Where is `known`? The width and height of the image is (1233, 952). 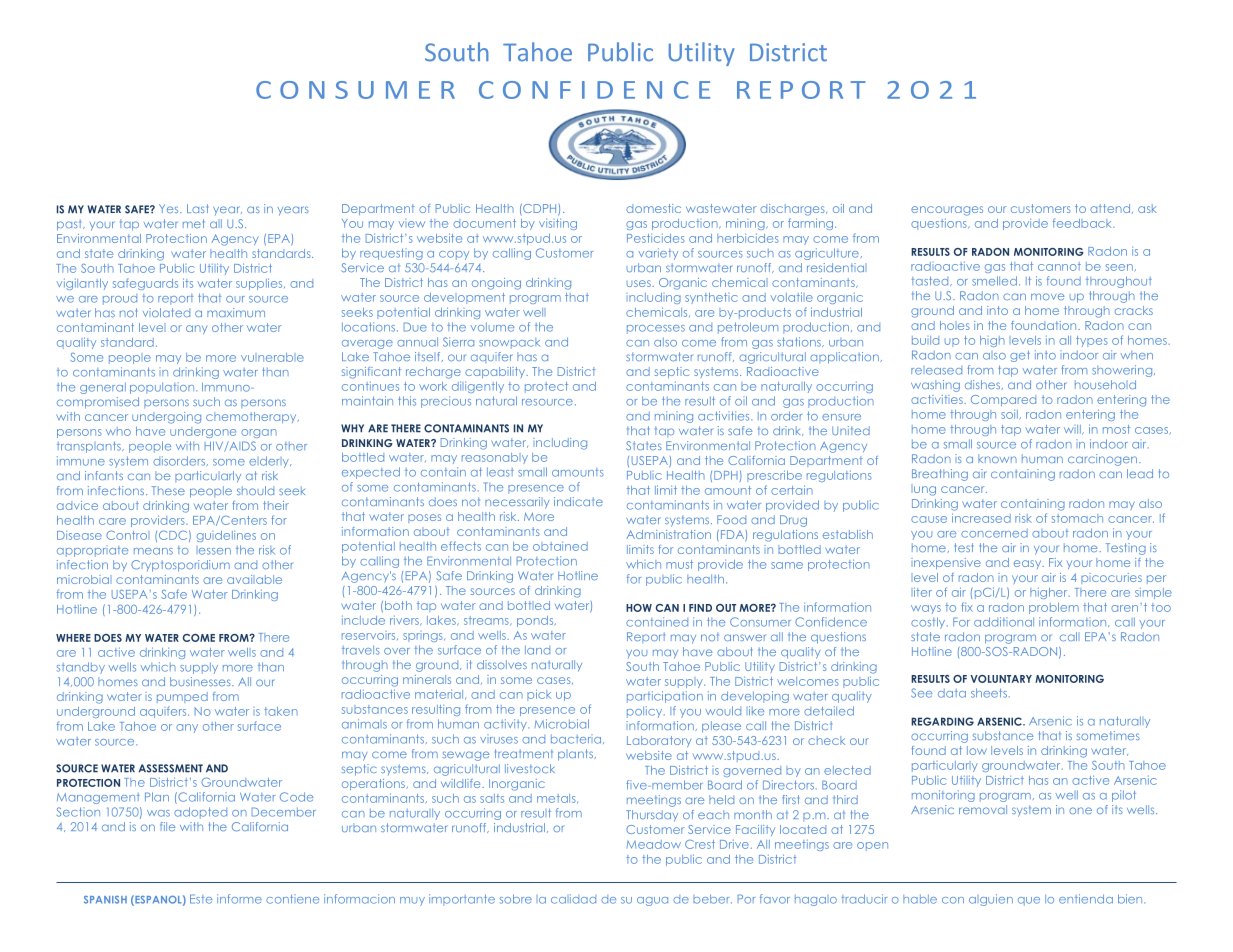
known is located at coordinates (997, 458).
